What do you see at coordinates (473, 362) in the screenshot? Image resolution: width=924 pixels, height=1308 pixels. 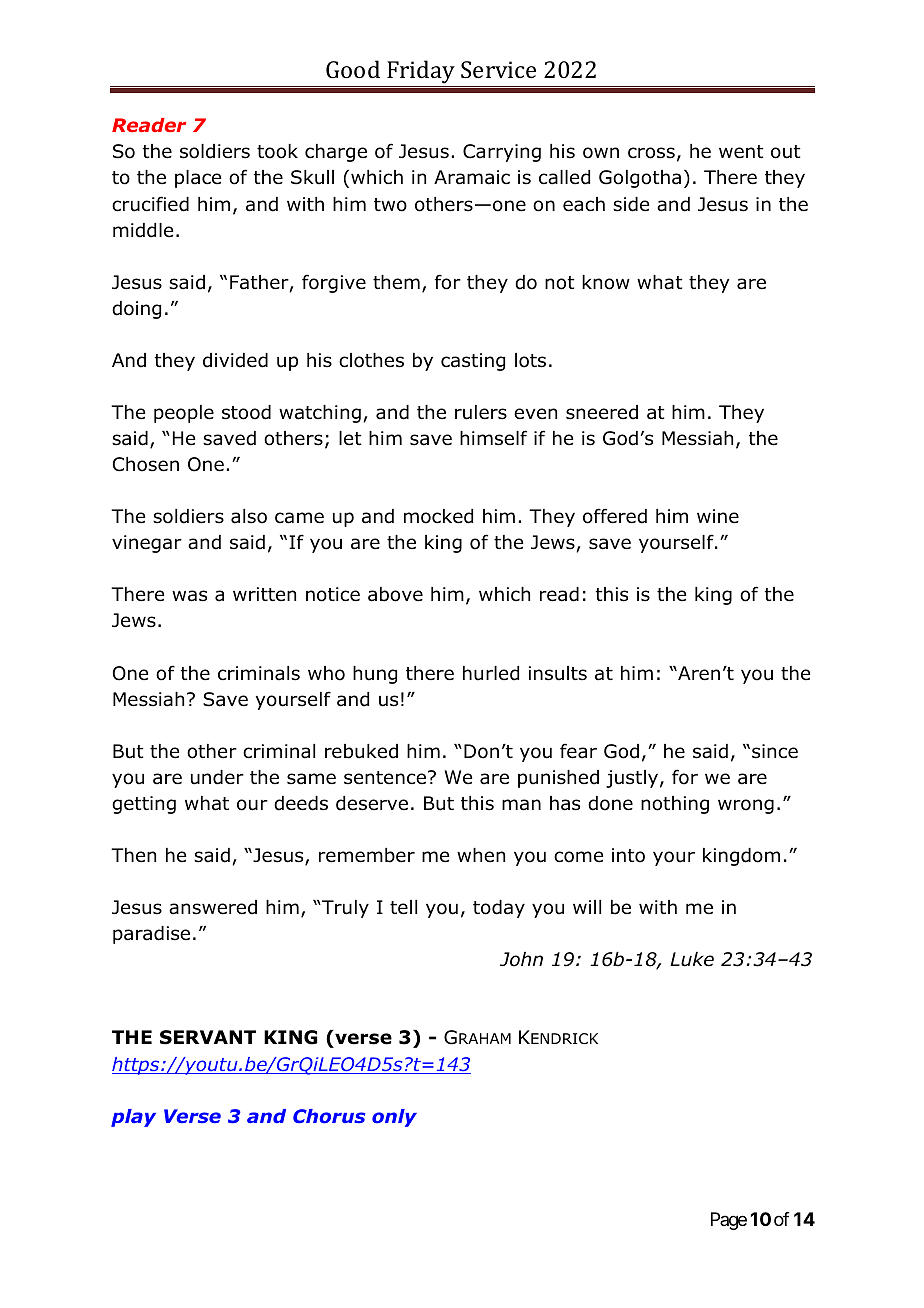 I see `casting` at bounding box center [473, 362].
